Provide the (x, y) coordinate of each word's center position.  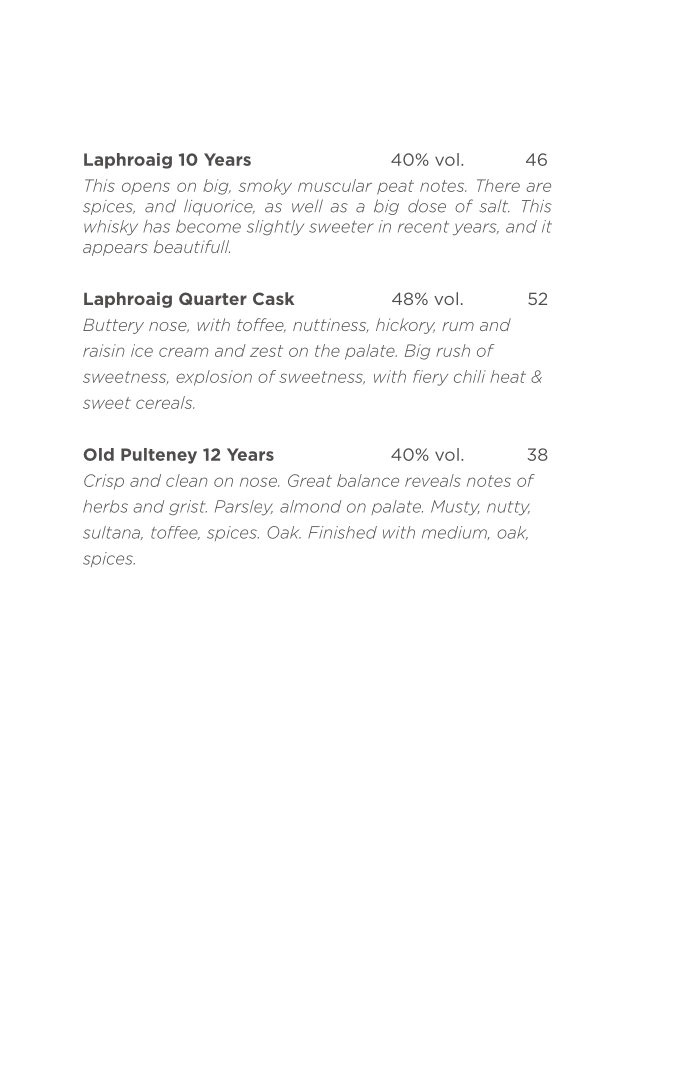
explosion (214, 378)
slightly (275, 228)
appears (115, 250)
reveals (433, 480)
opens (146, 188)
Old (98, 454)
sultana (113, 533)
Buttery (113, 326)
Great (310, 480)
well (307, 206)
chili (470, 376)
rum (458, 326)
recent (423, 227)
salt (494, 206)
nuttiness (330, 325)
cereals (165, 402)
